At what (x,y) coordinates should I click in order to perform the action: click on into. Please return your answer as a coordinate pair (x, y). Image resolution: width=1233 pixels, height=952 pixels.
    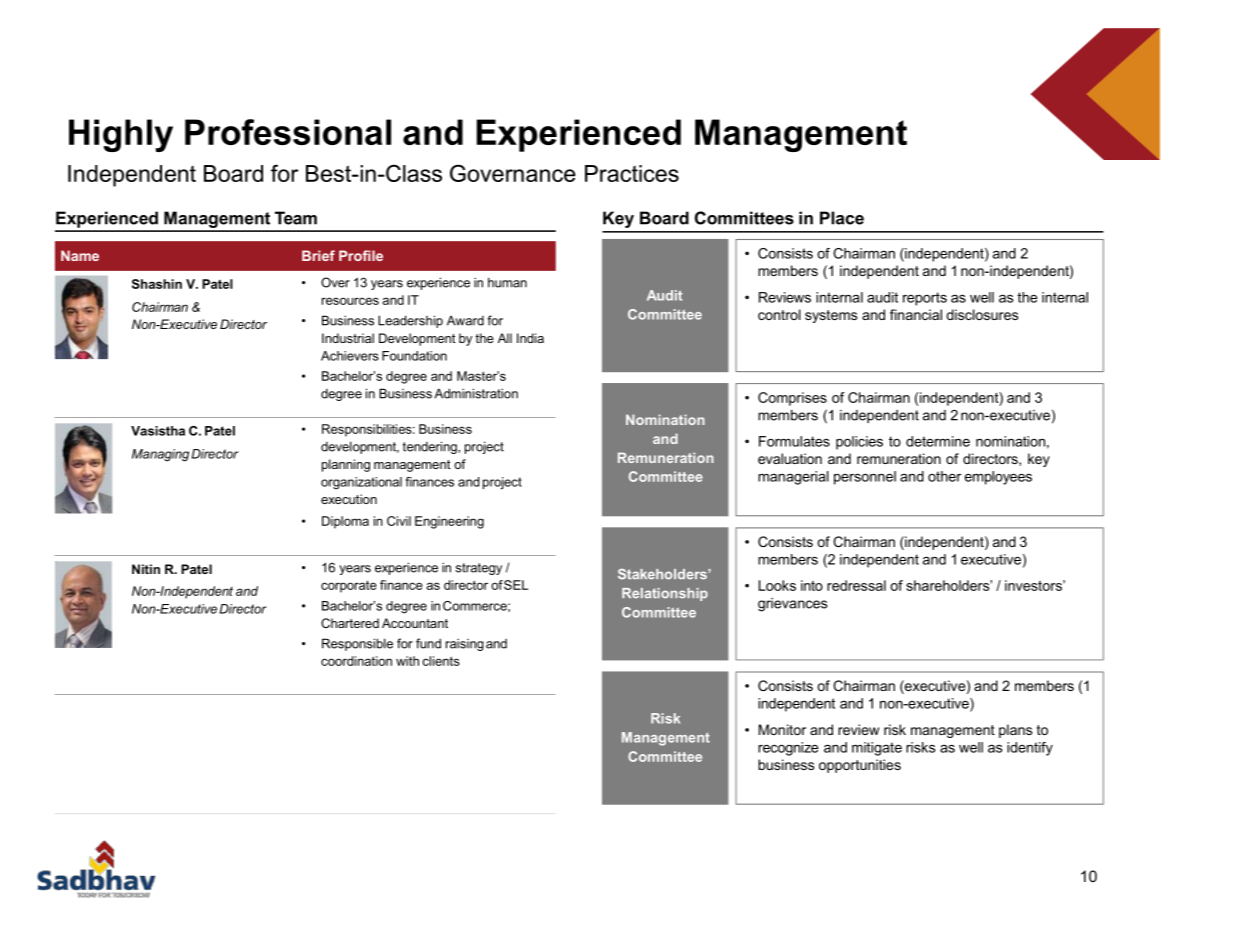
    Looking at the image, I should click on (812, 585).
